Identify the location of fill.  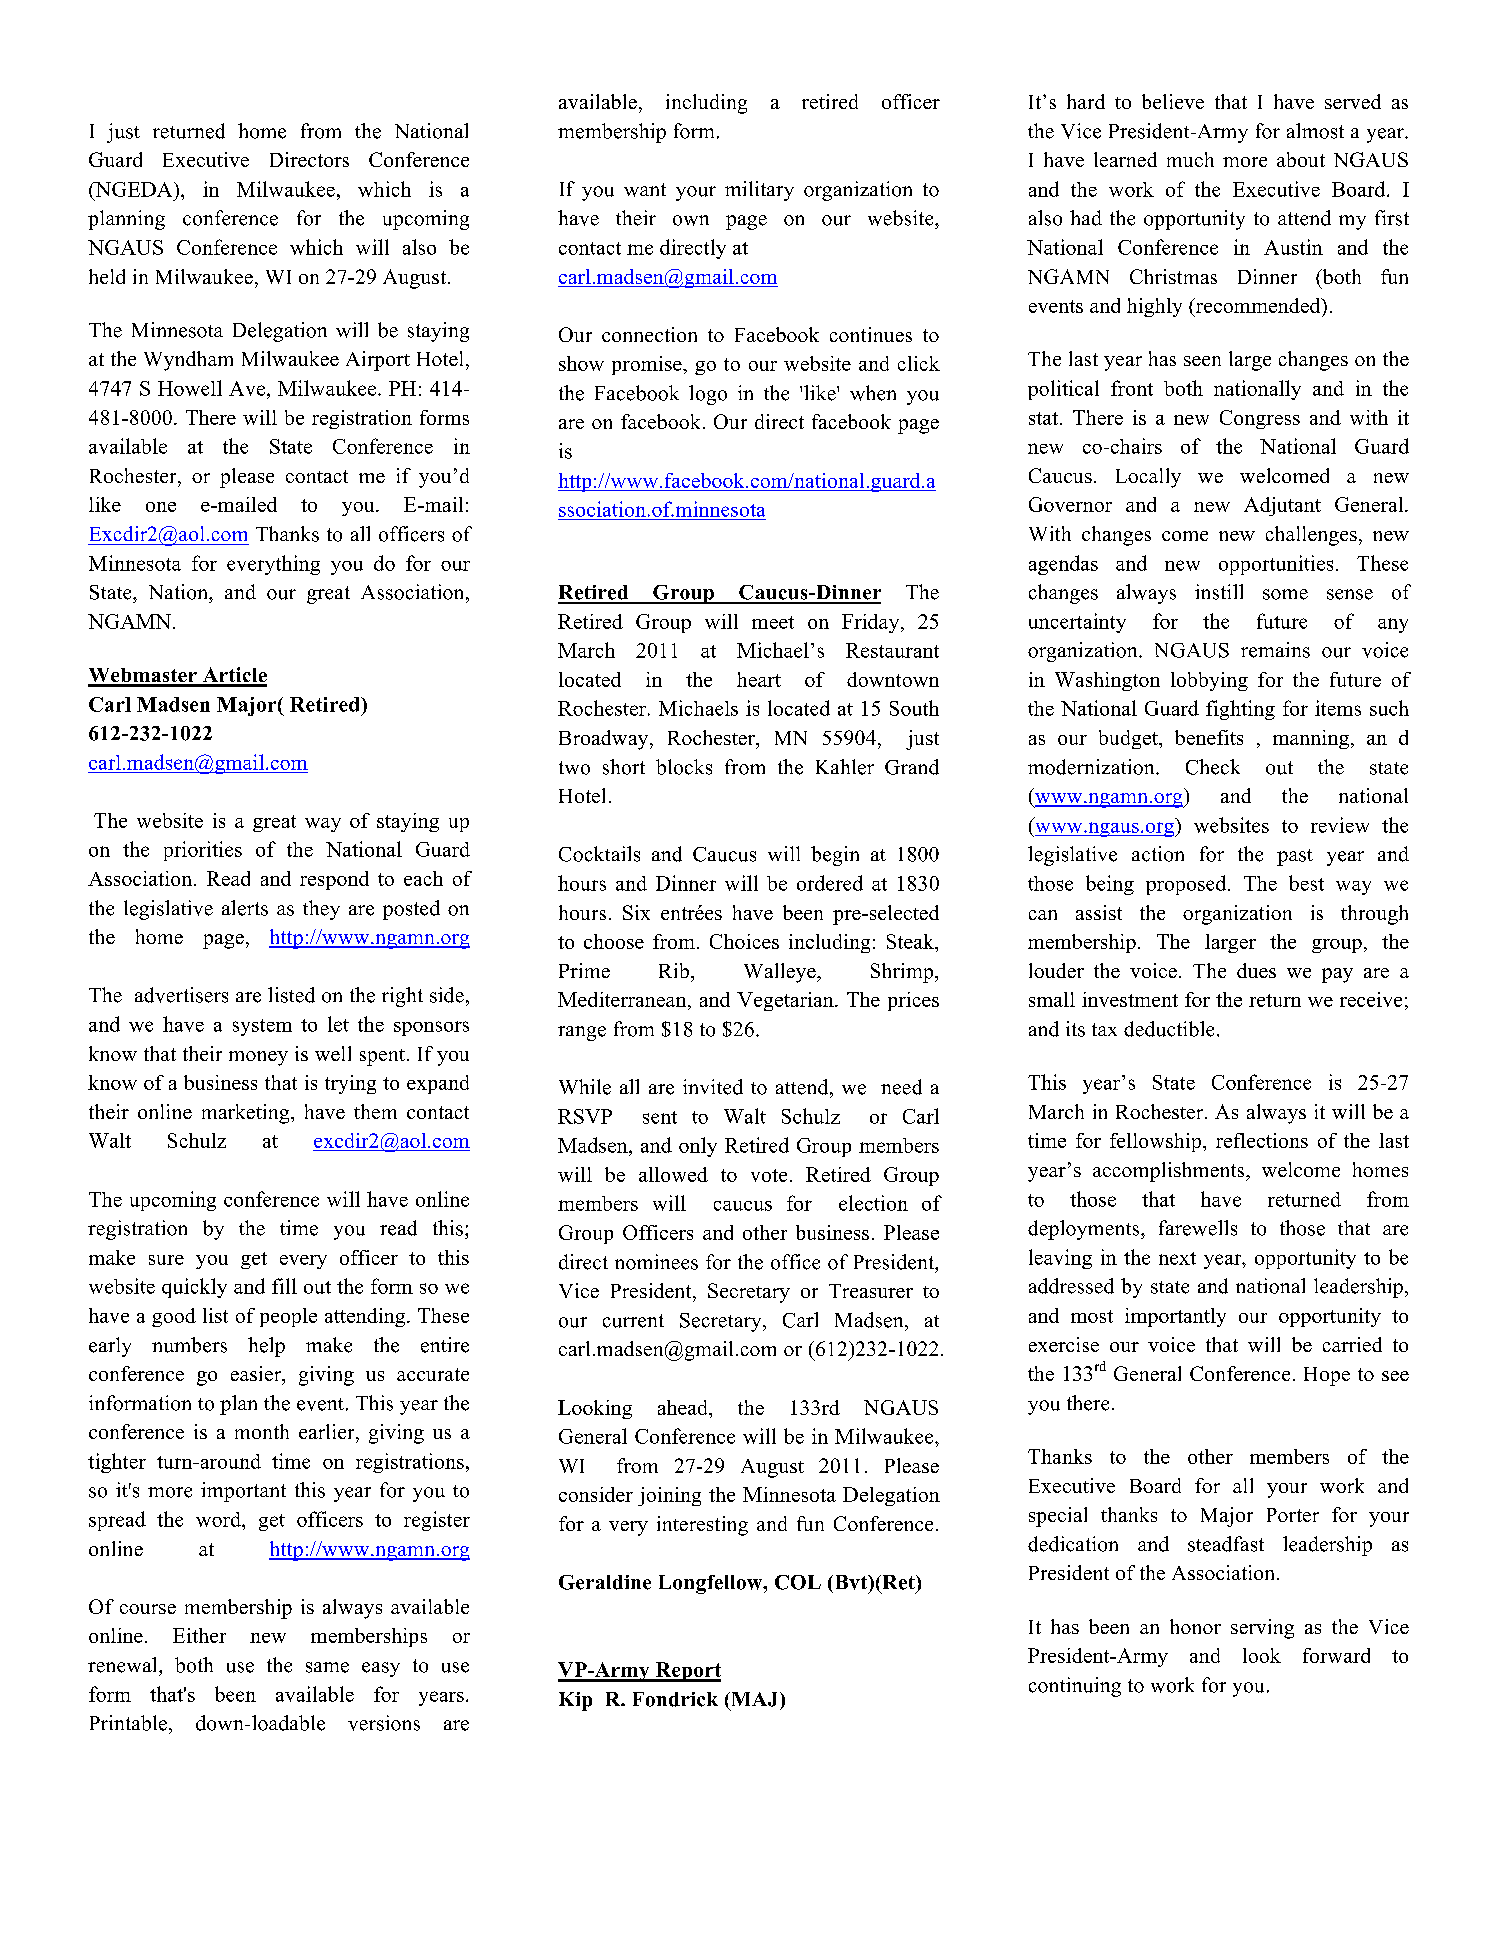
(284, 1286).
